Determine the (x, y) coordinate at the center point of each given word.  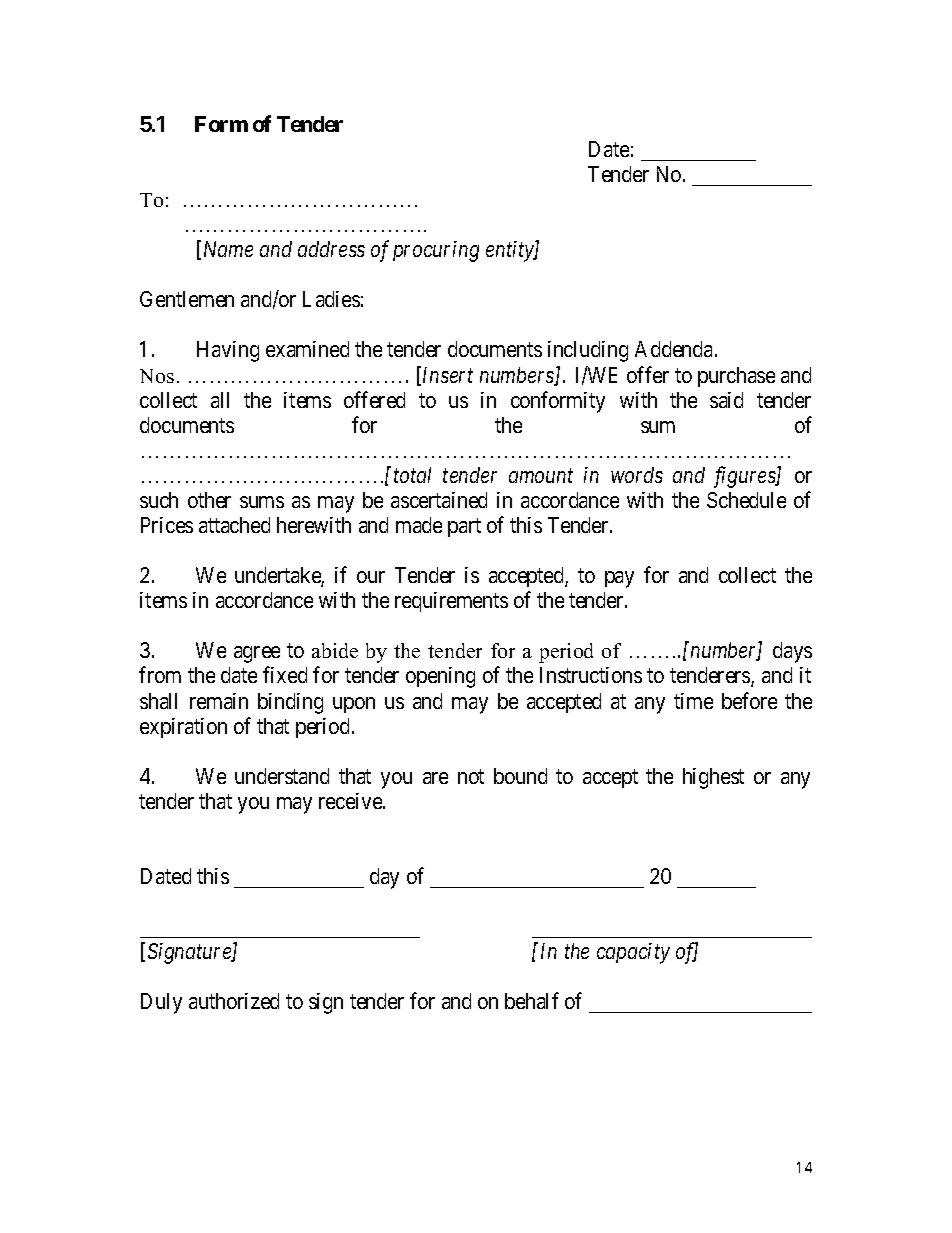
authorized (234, 1001)
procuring (436, 251)
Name (226, 250)
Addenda (675, 349)
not (471, 776)
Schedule (746, 500)
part (464, 527)
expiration (183, 728)
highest (713, 778)
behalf (532, 1000)
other (209, 500)
